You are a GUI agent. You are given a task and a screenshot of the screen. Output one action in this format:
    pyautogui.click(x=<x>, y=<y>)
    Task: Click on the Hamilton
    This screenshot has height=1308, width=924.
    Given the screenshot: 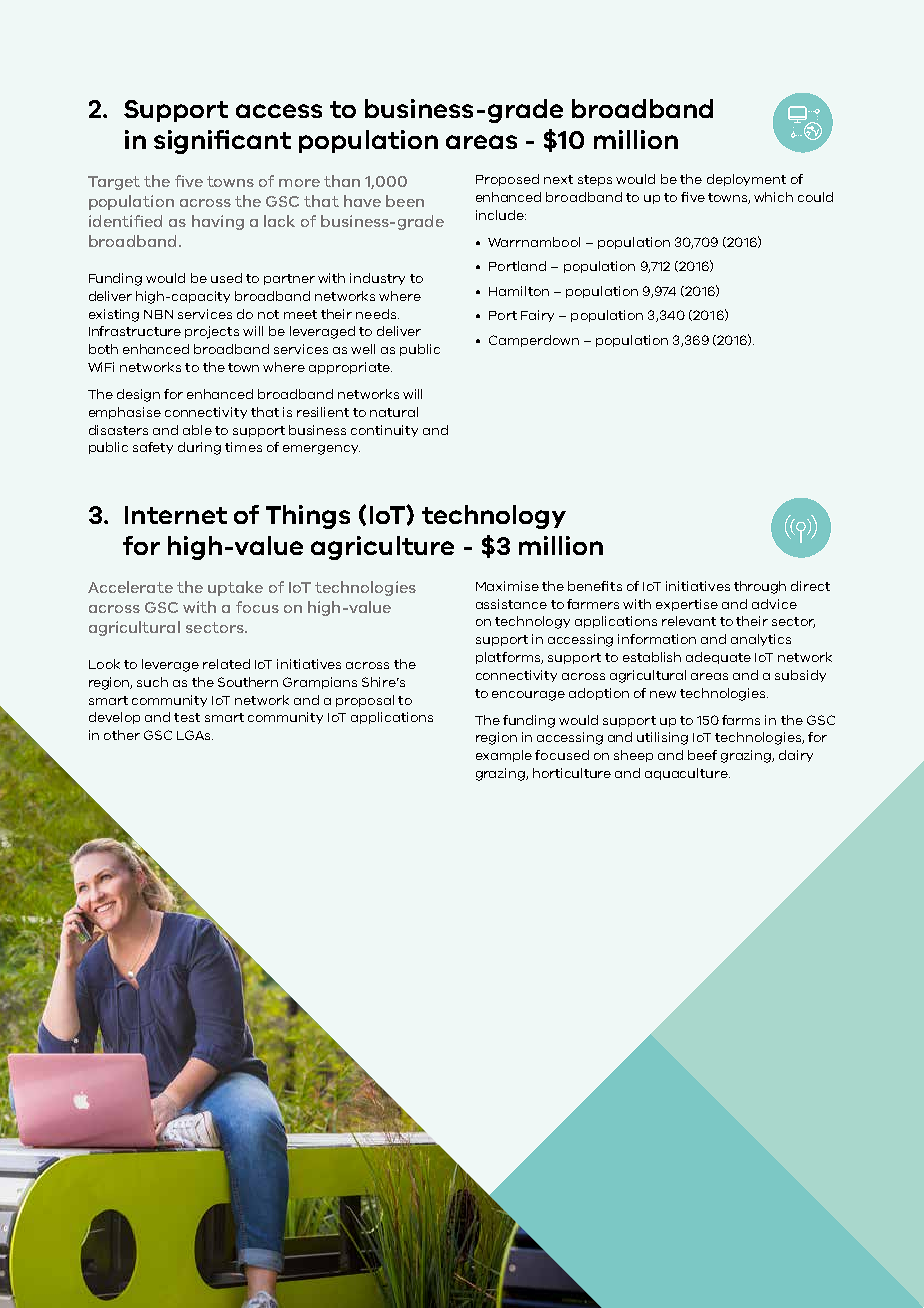 What is the action you would take?
    pyautogui.click(x=519, y=291)
